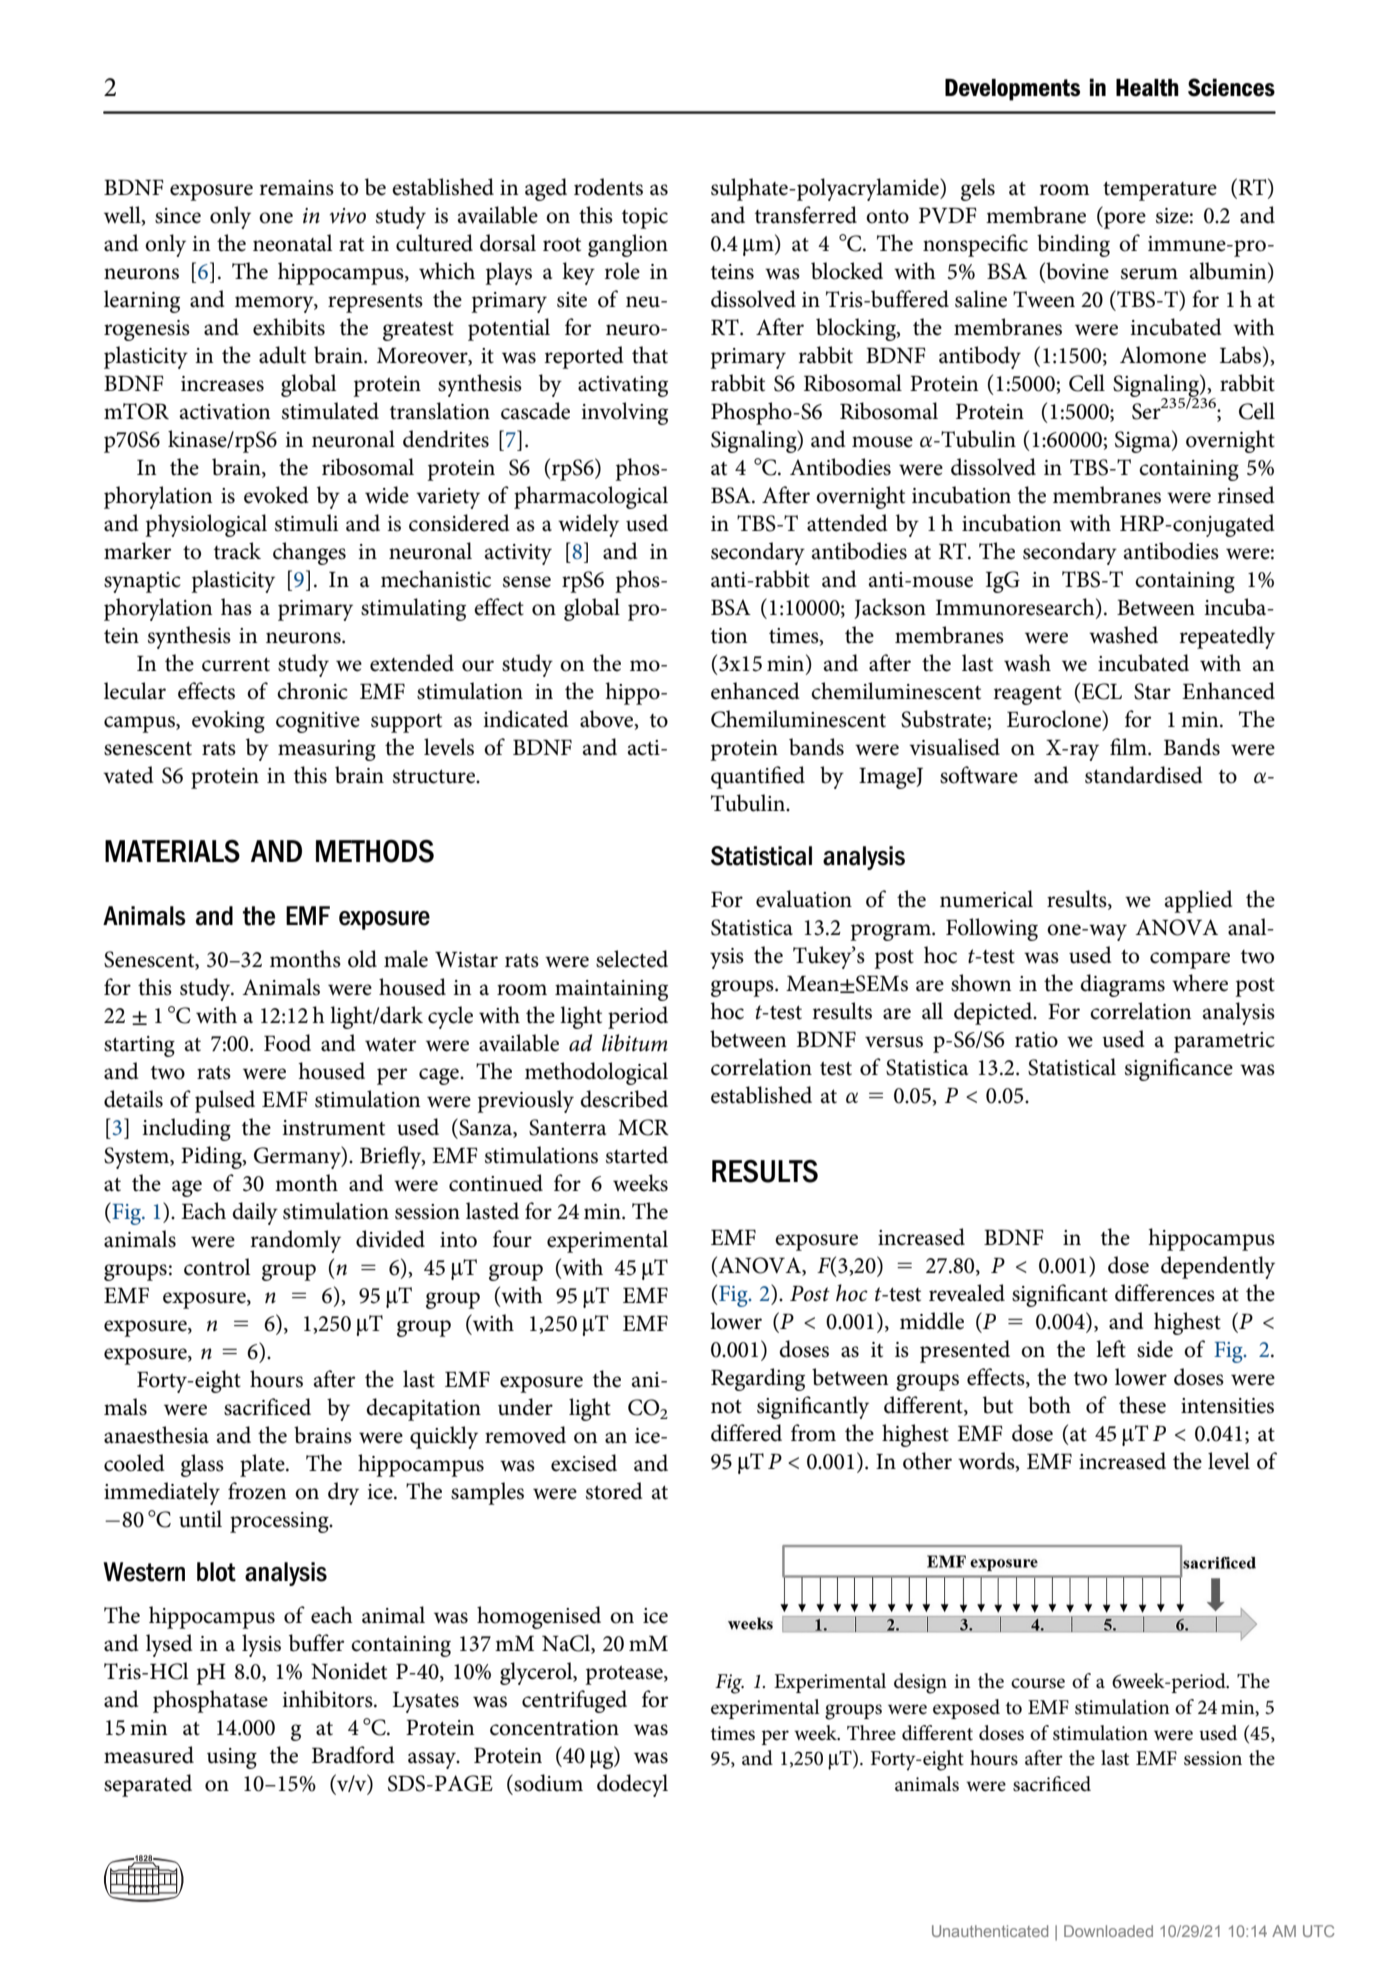 This image has width=1394, height=1972. What do you see at coordinates (806, 215) in the image?
I see `transferred` at bounding box center [806, 215].
